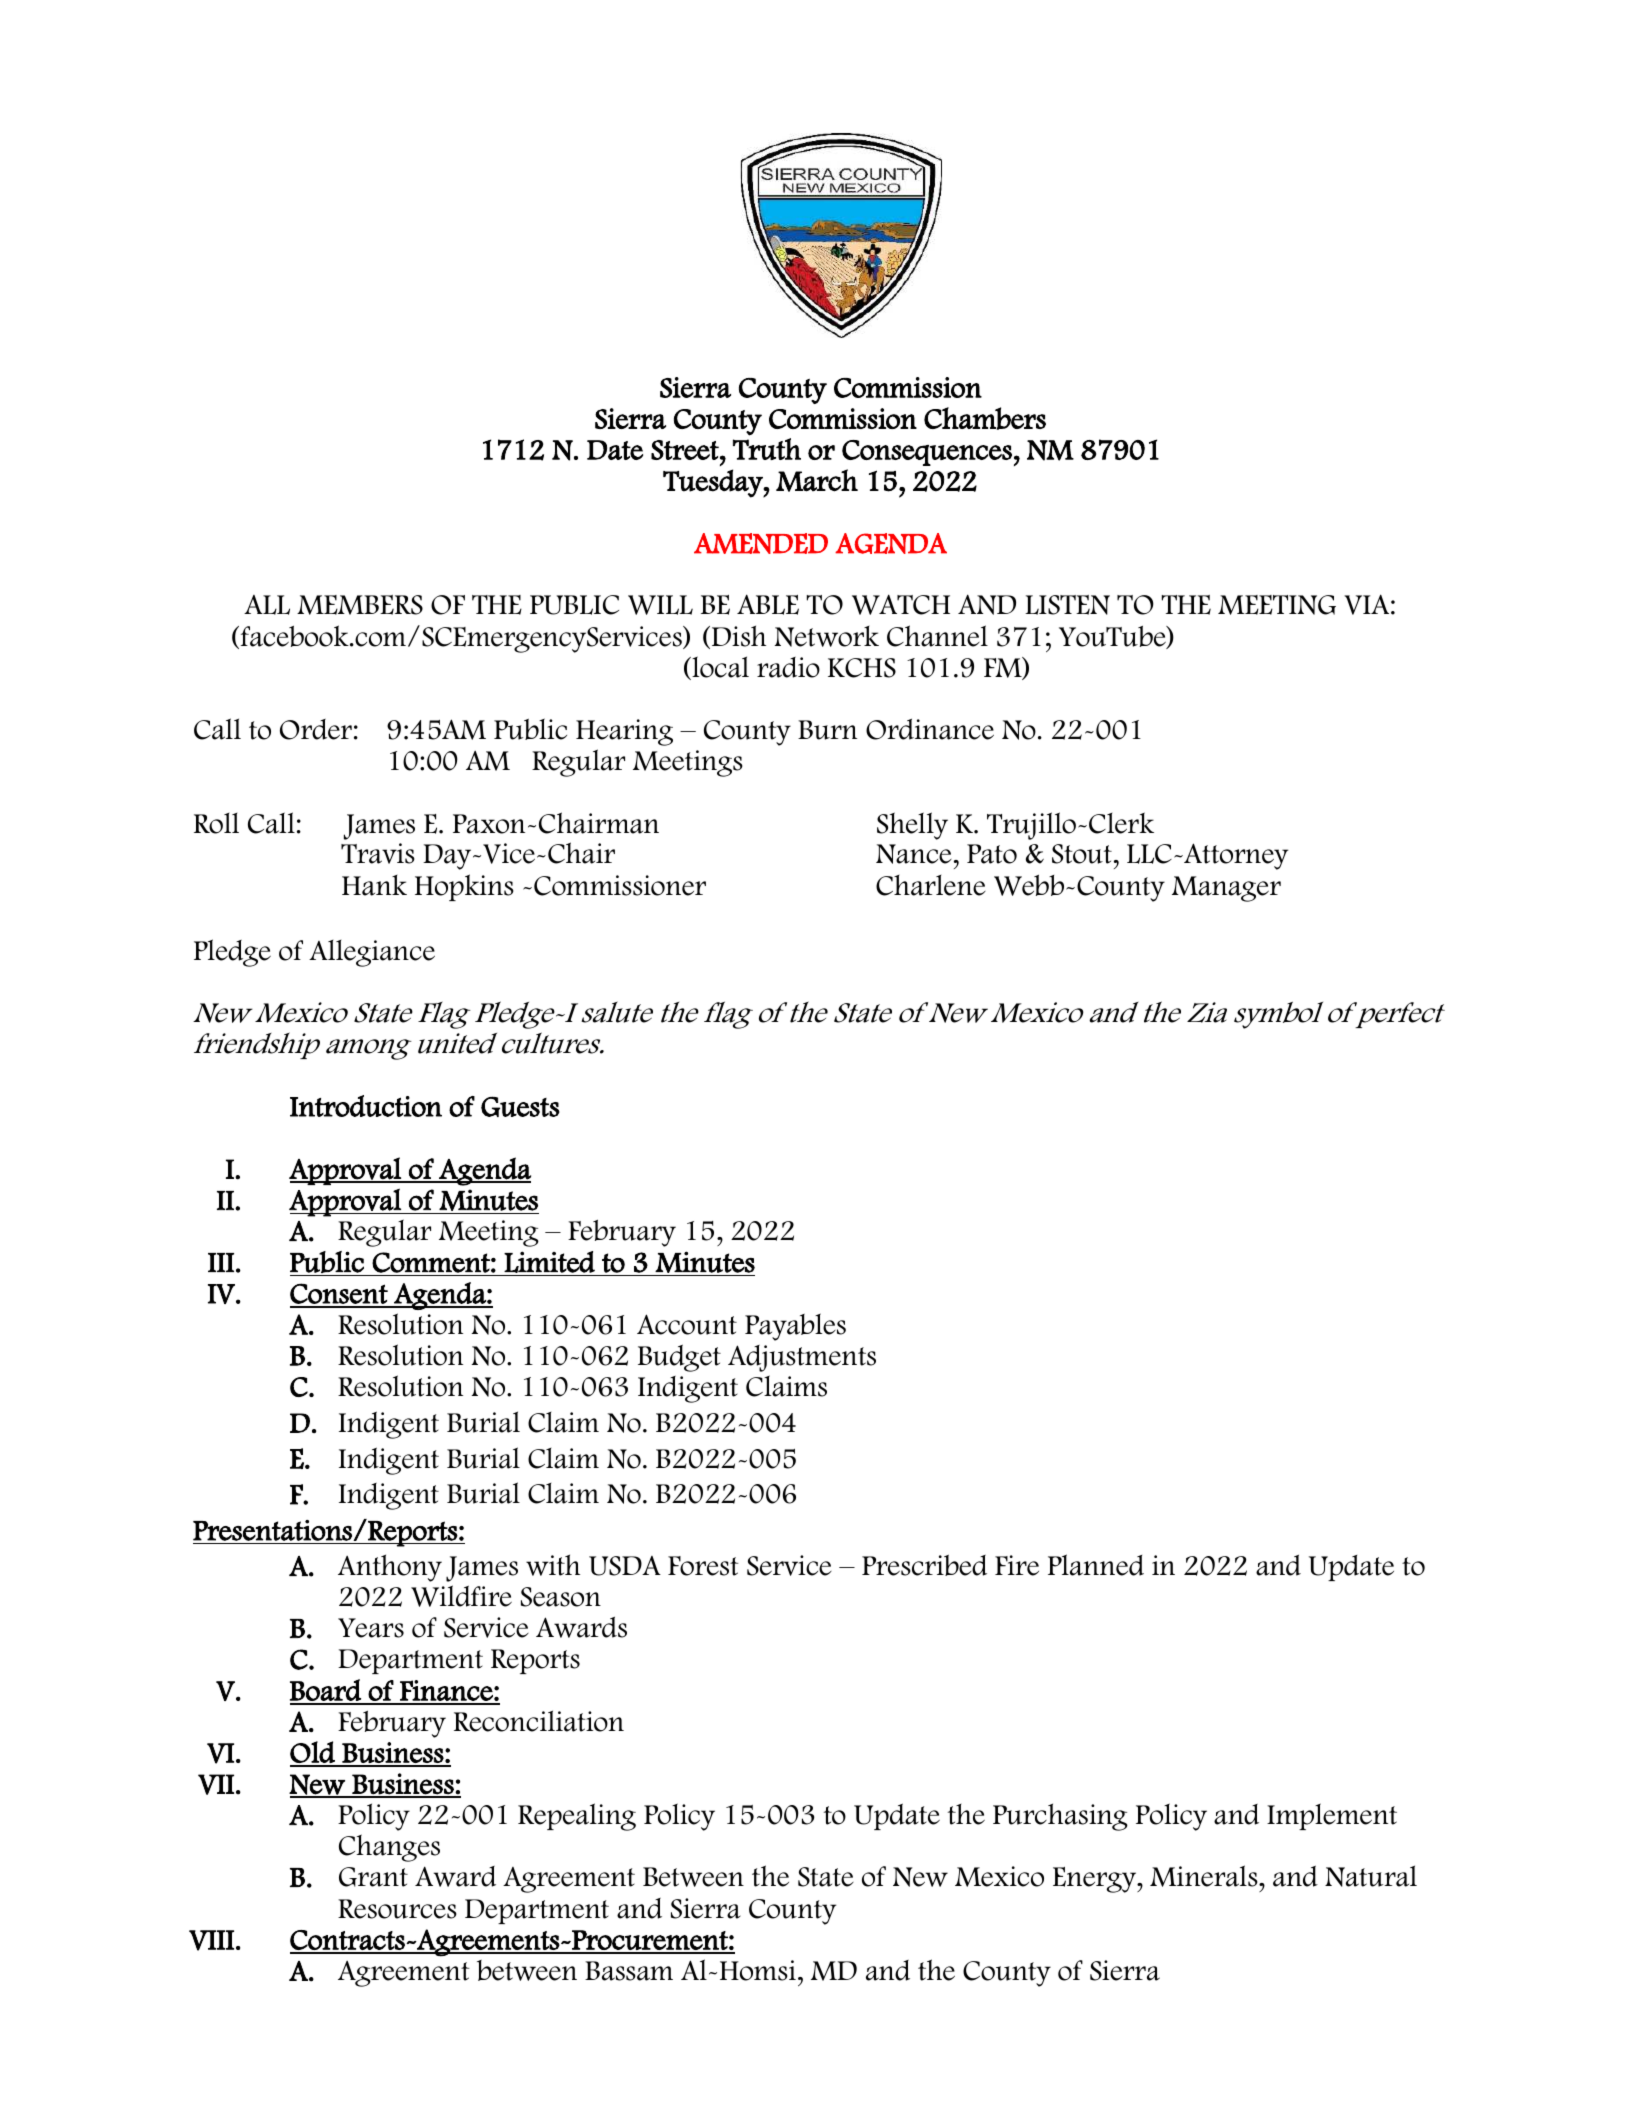  Describe the element at coordinates (802, 1358) in the image. I see `Adjustments` at that location.
